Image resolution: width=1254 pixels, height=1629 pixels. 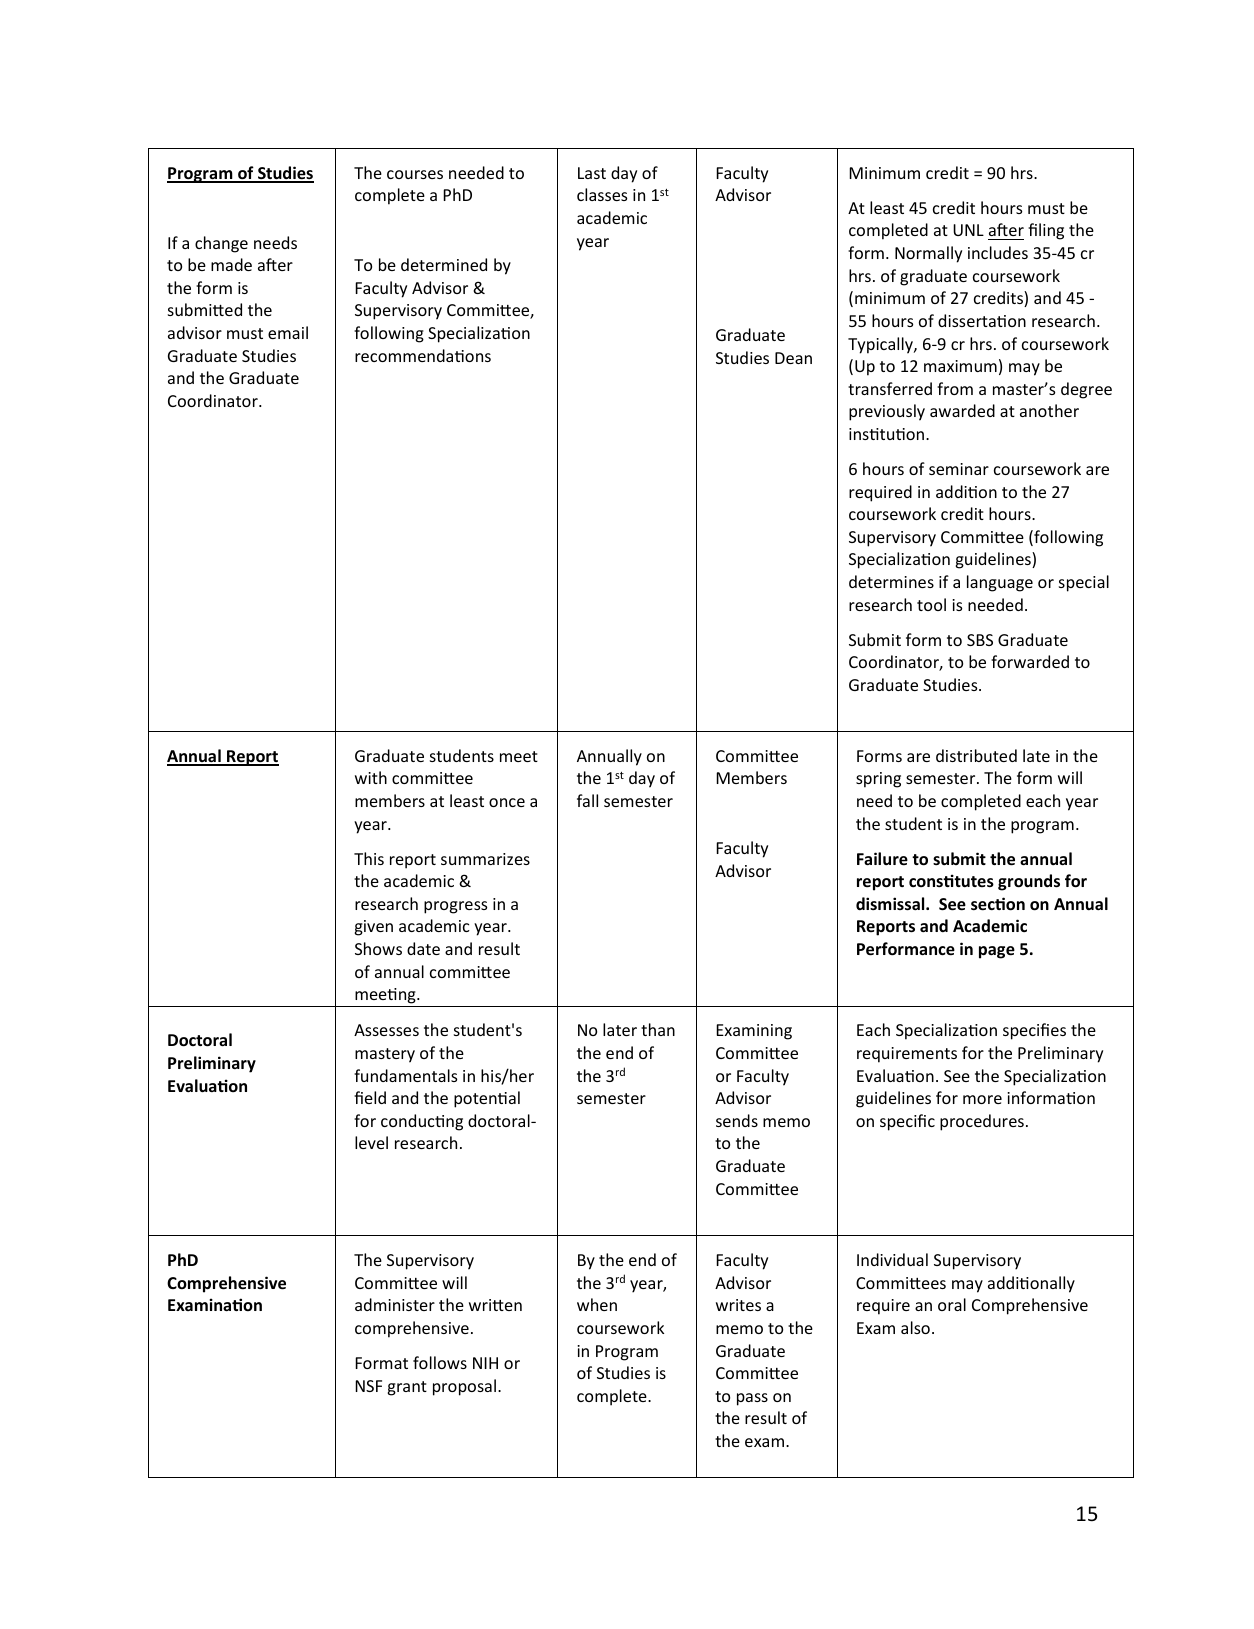 I want to click on courses, so click(x=415, y=174).
